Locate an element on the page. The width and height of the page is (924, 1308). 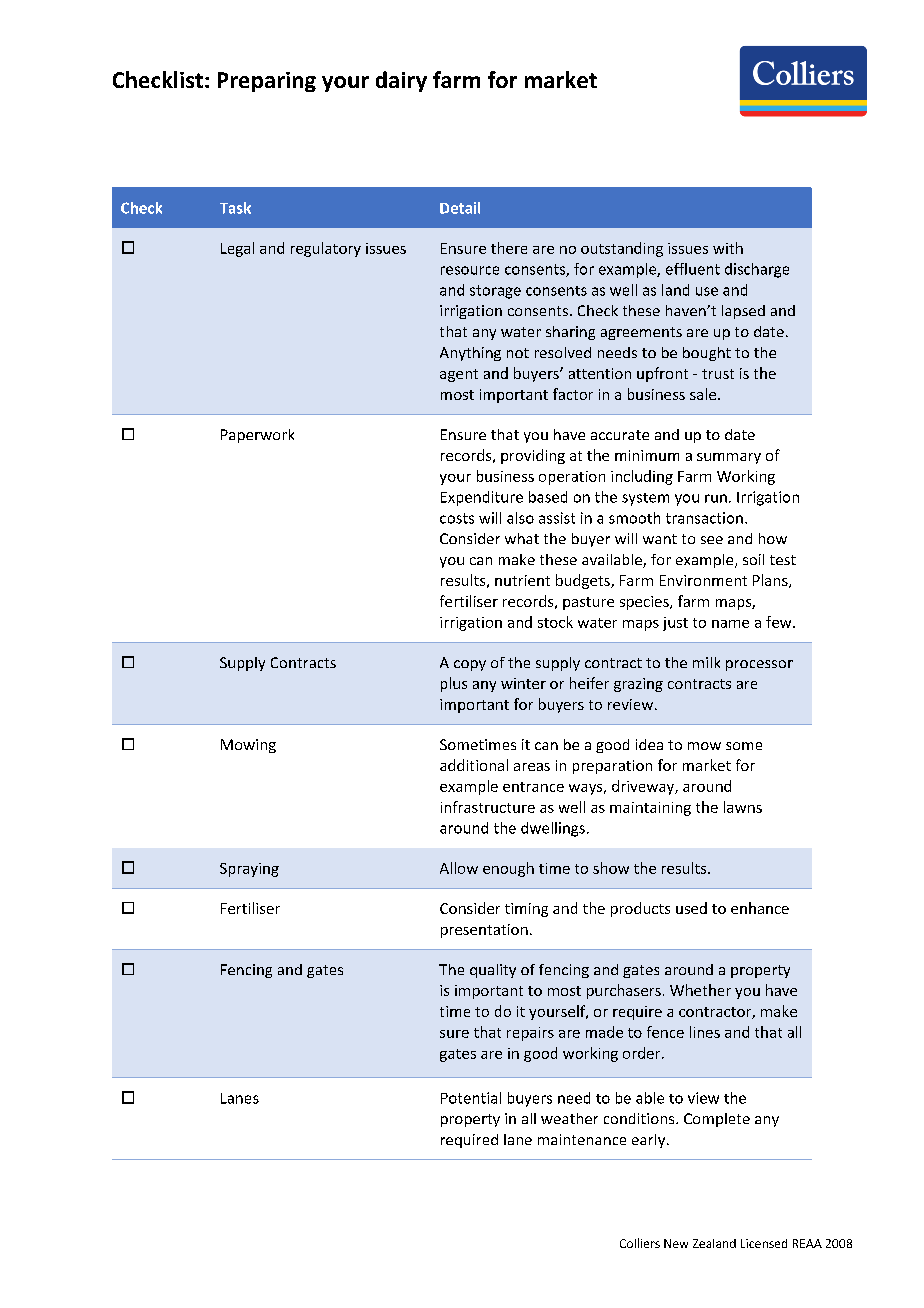
quality is located at coordinates (493, 971).
